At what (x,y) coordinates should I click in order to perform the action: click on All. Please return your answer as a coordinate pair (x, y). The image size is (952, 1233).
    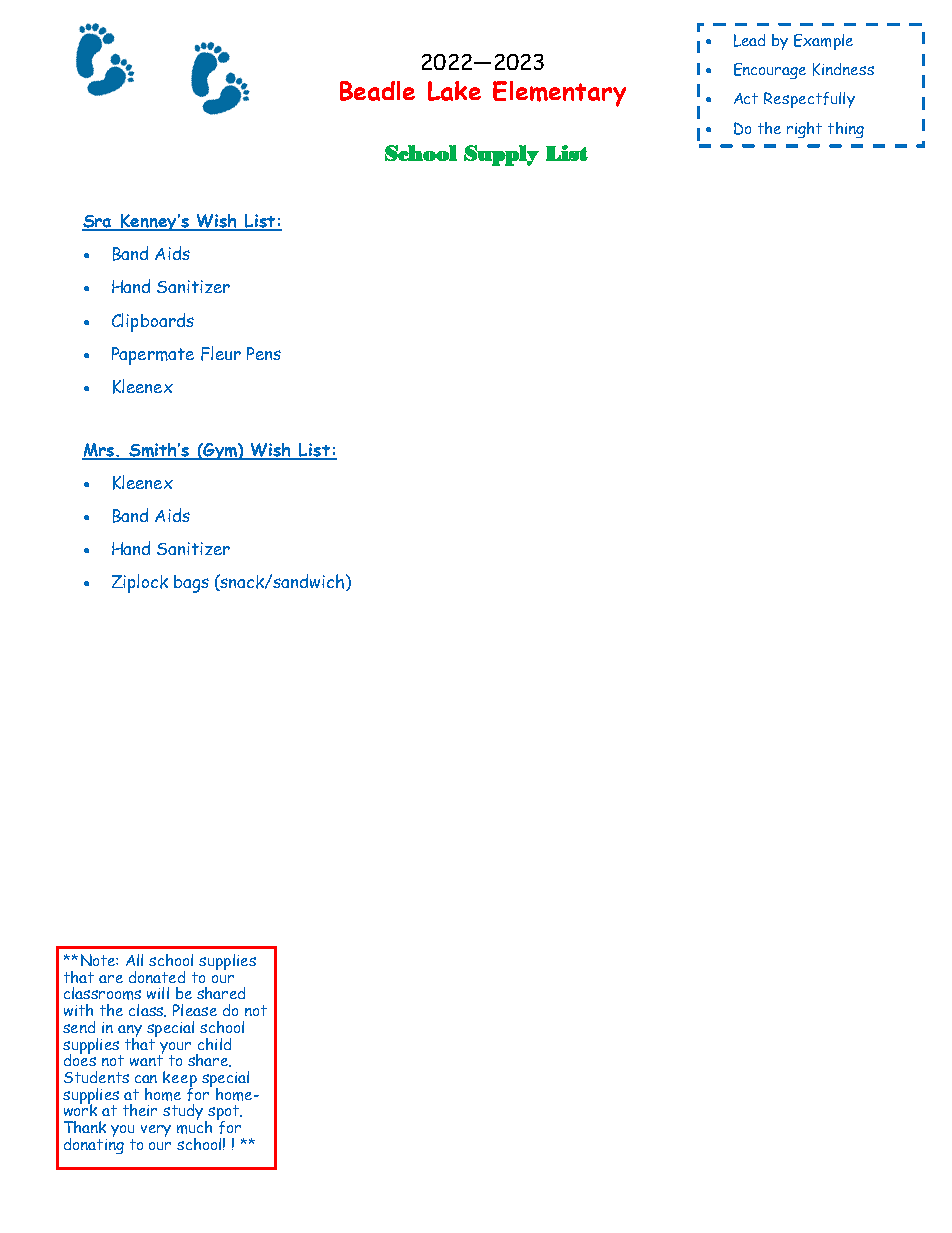
    Looking at the image, I should click on (134, 960).
